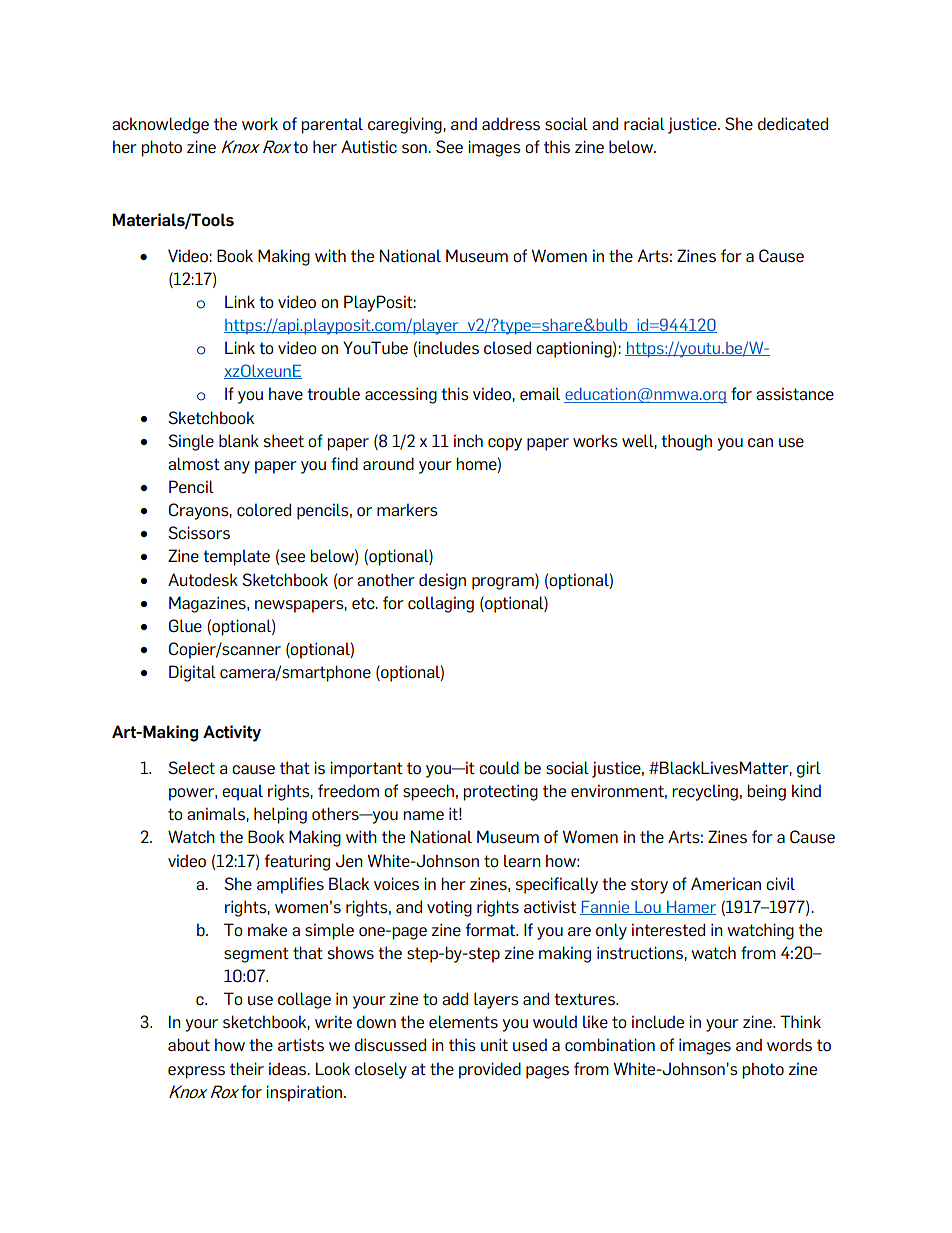  I want to click on their, so click(247, 1068).
